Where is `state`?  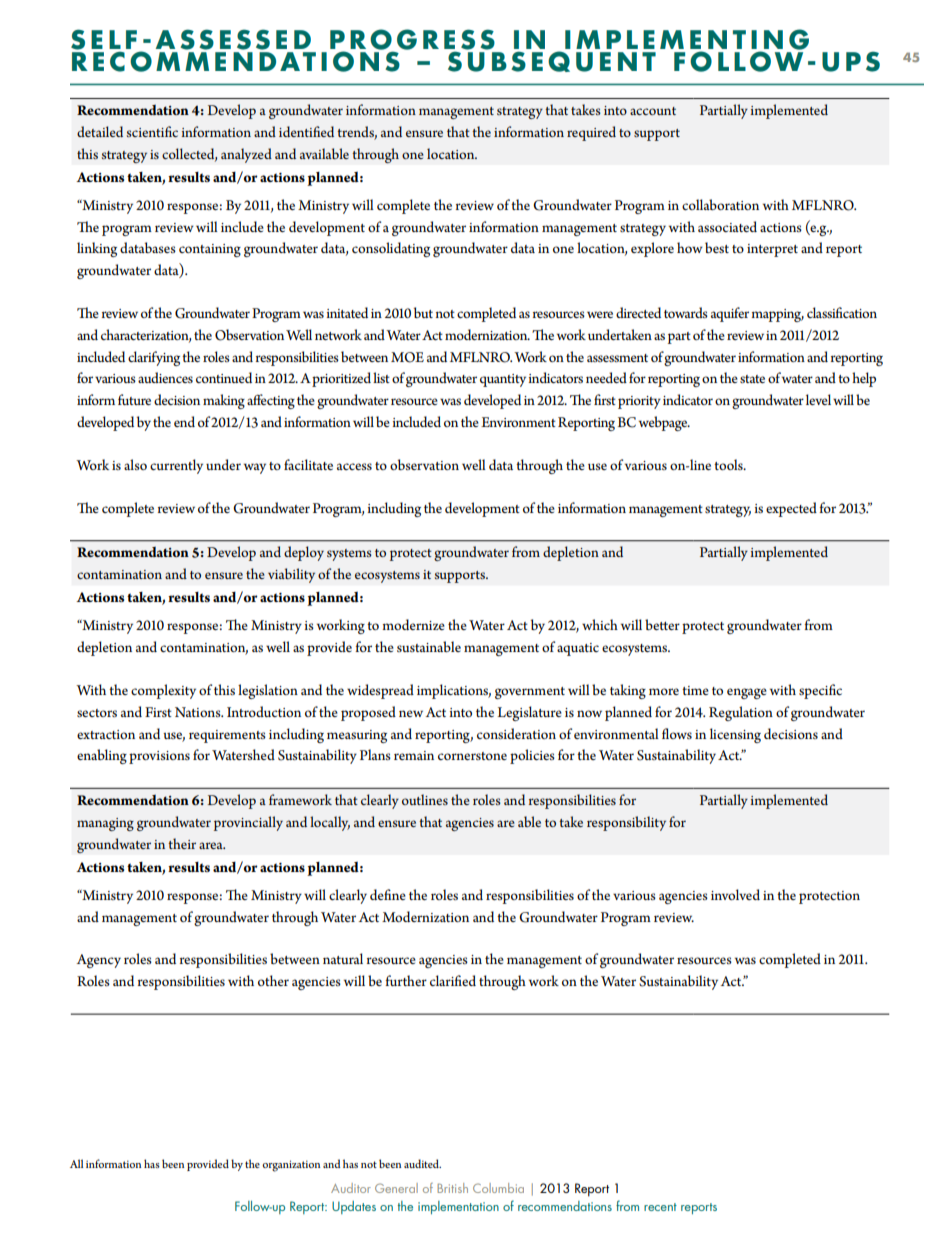
state is located at coordinates (752, 379).
